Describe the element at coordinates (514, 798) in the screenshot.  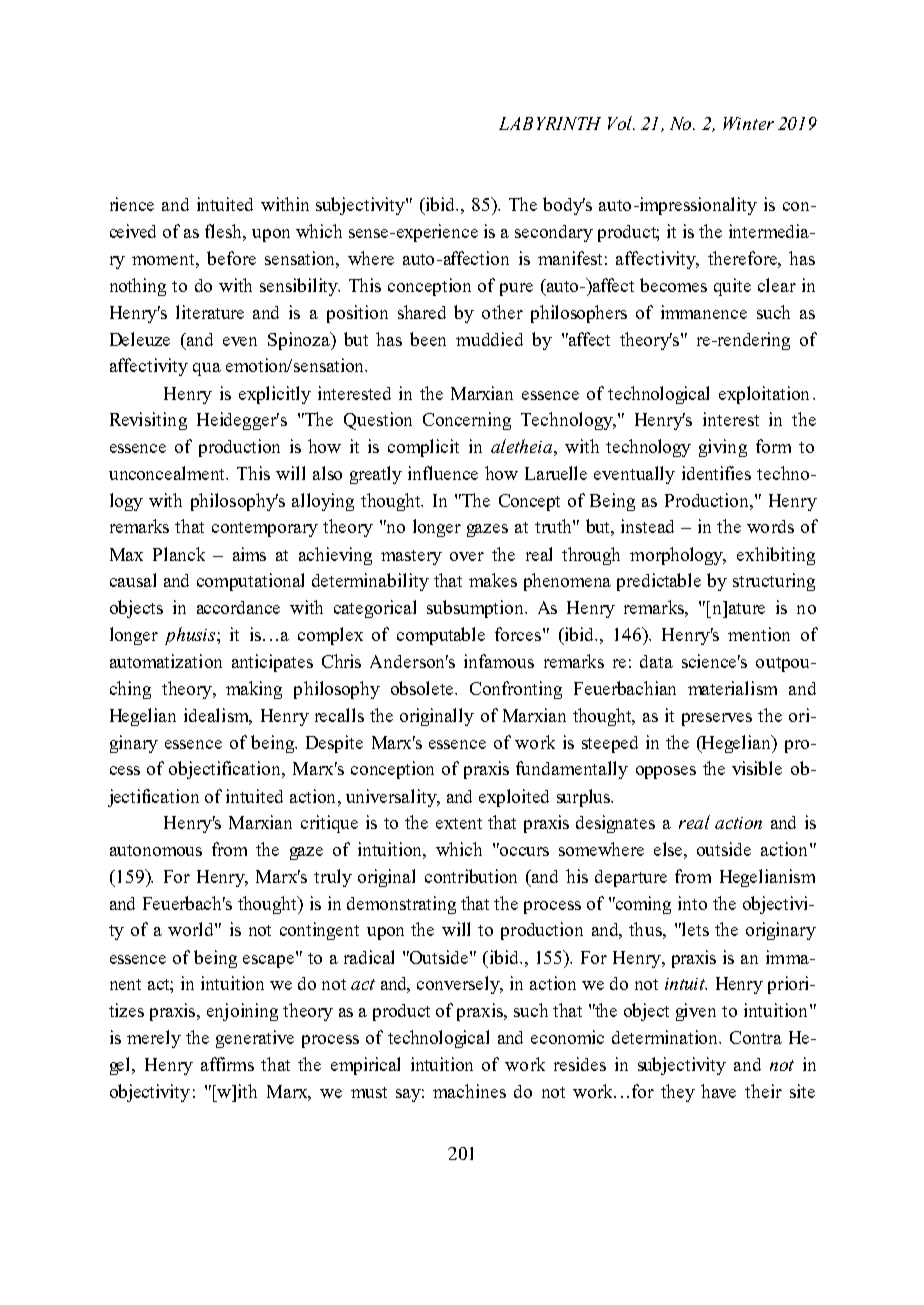
I see `exploited` at that location.
